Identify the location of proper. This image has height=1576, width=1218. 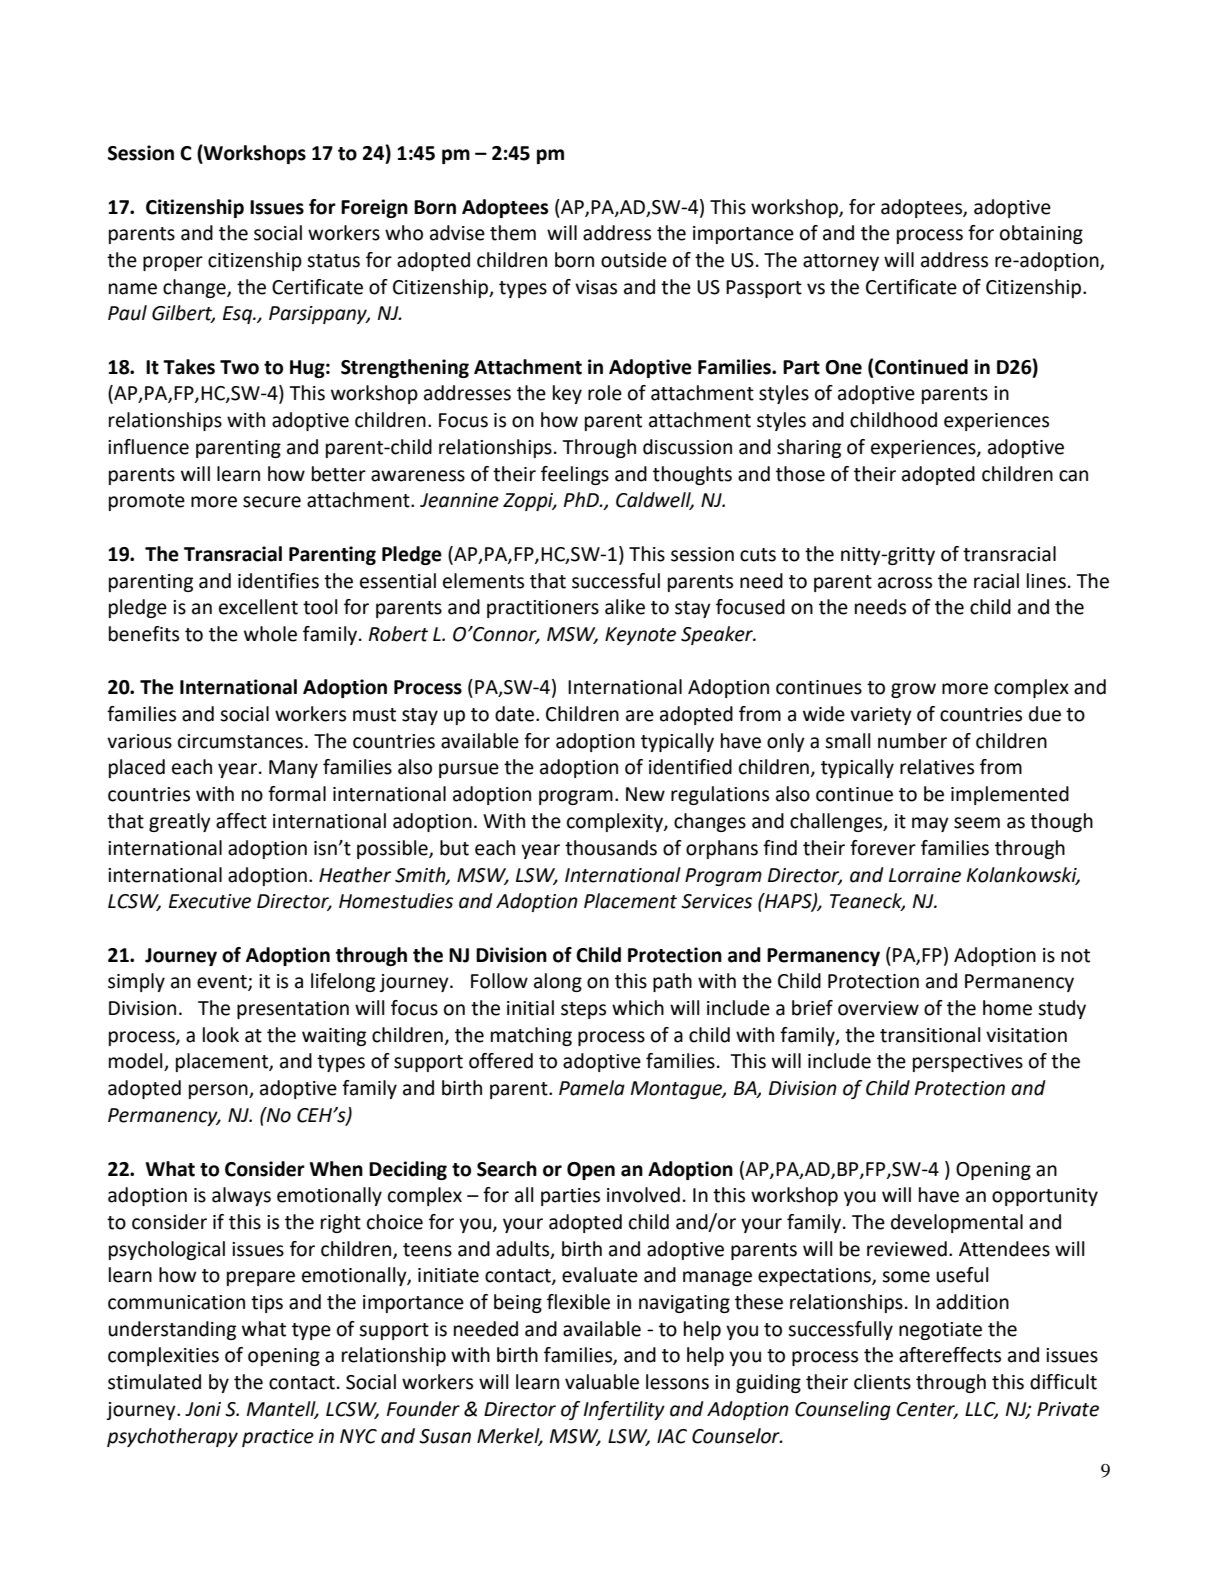
(173, 263).
